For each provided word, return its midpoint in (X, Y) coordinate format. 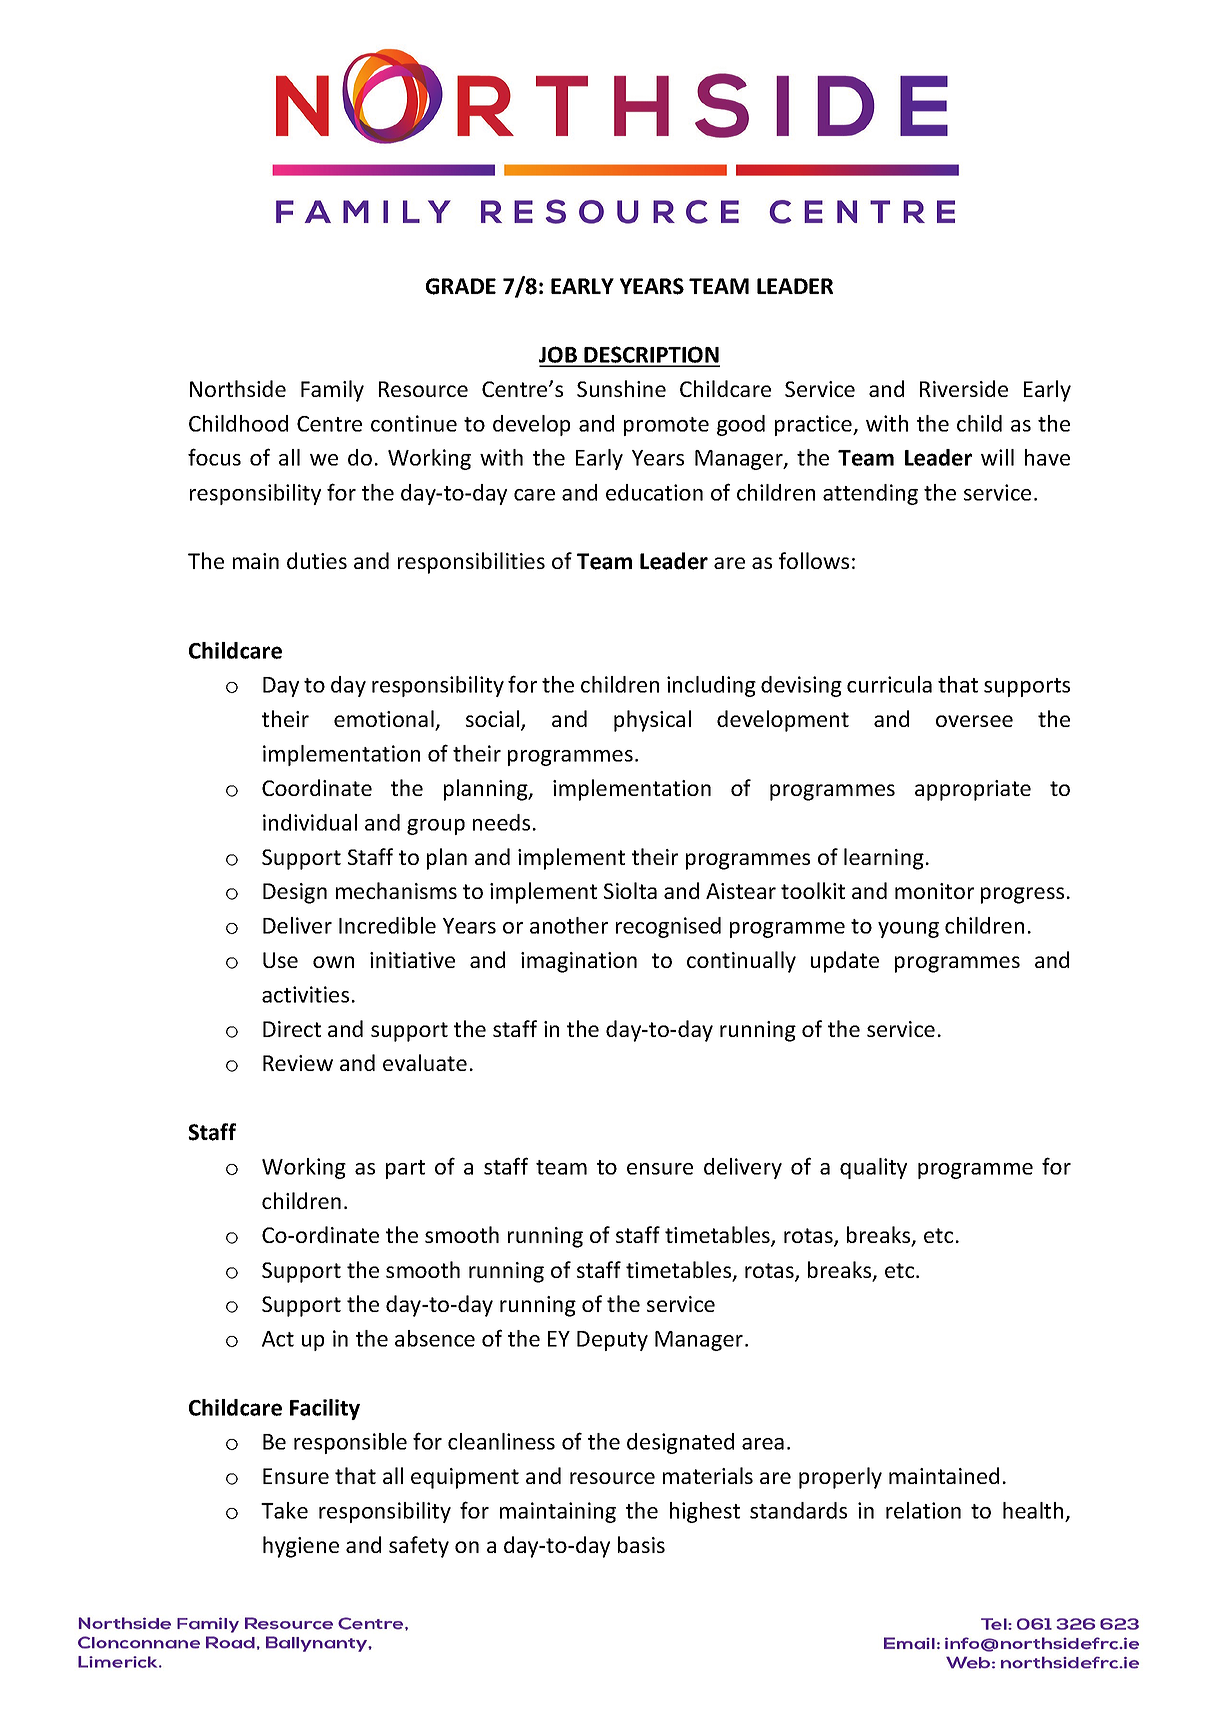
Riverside (964, 388)
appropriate (973, 790)
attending (870, 494)
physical (652, 721)
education (654, 492)
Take (284, 1510)
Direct (292, 1029)
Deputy (612, 1341)
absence (435, 1338)
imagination (579, 962)
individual (310, 822)
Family (332, 391)
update (845, 962)
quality (873, 1168)
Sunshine (621, 388)
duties (317, 560)
